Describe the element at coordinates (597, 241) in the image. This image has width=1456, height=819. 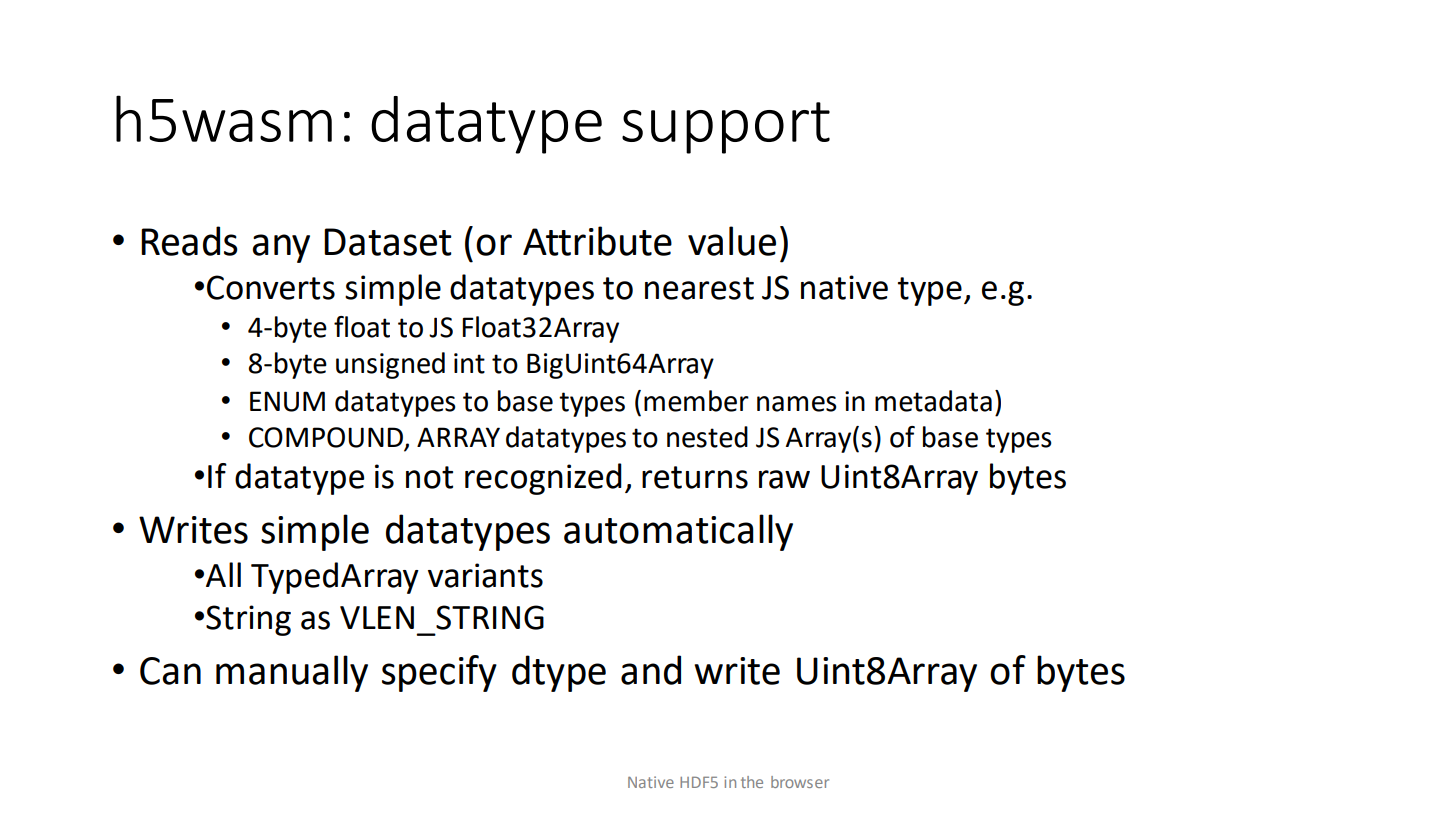
I see `Attribute` at that location.
